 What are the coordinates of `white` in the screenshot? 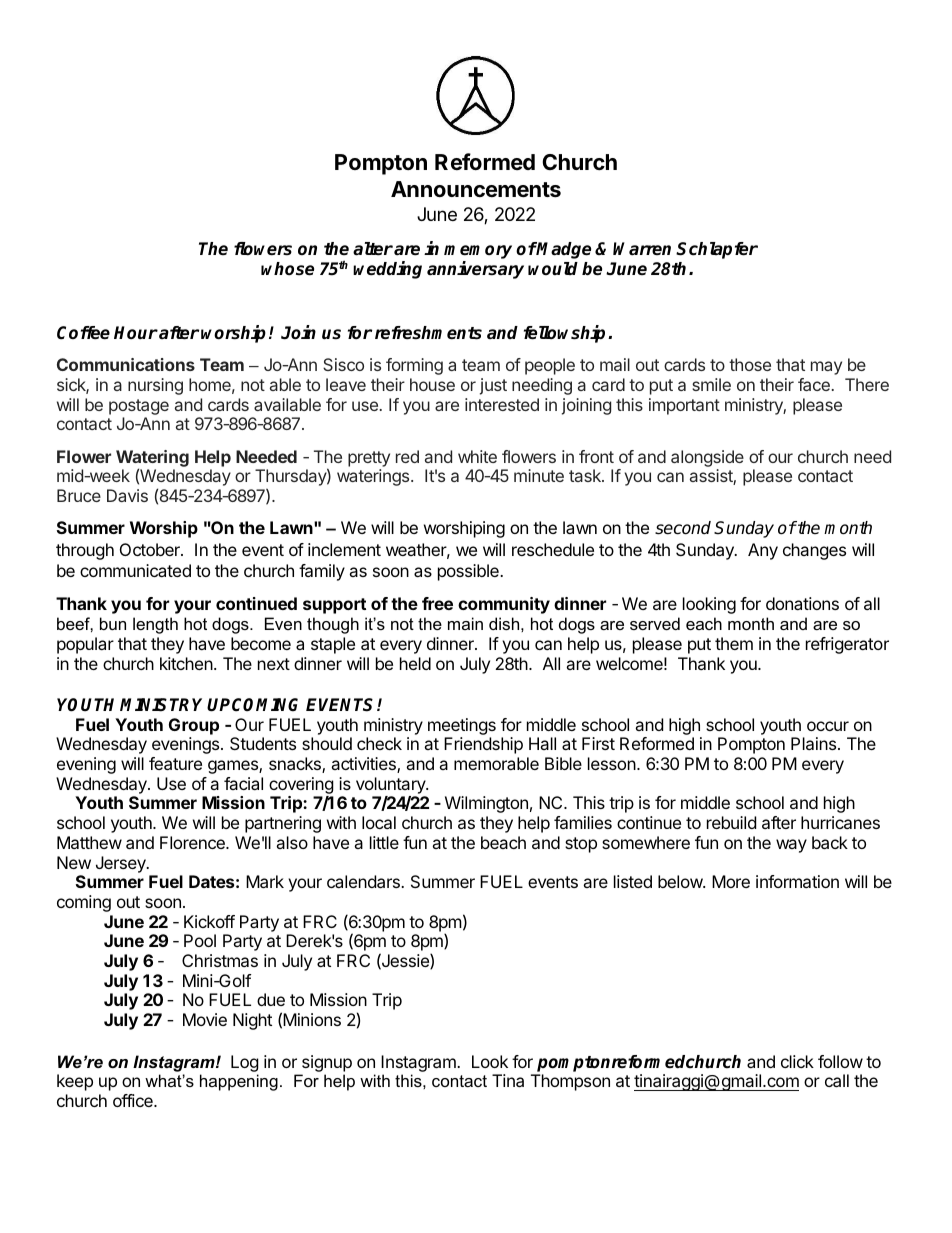 It's located at (477, 456).
